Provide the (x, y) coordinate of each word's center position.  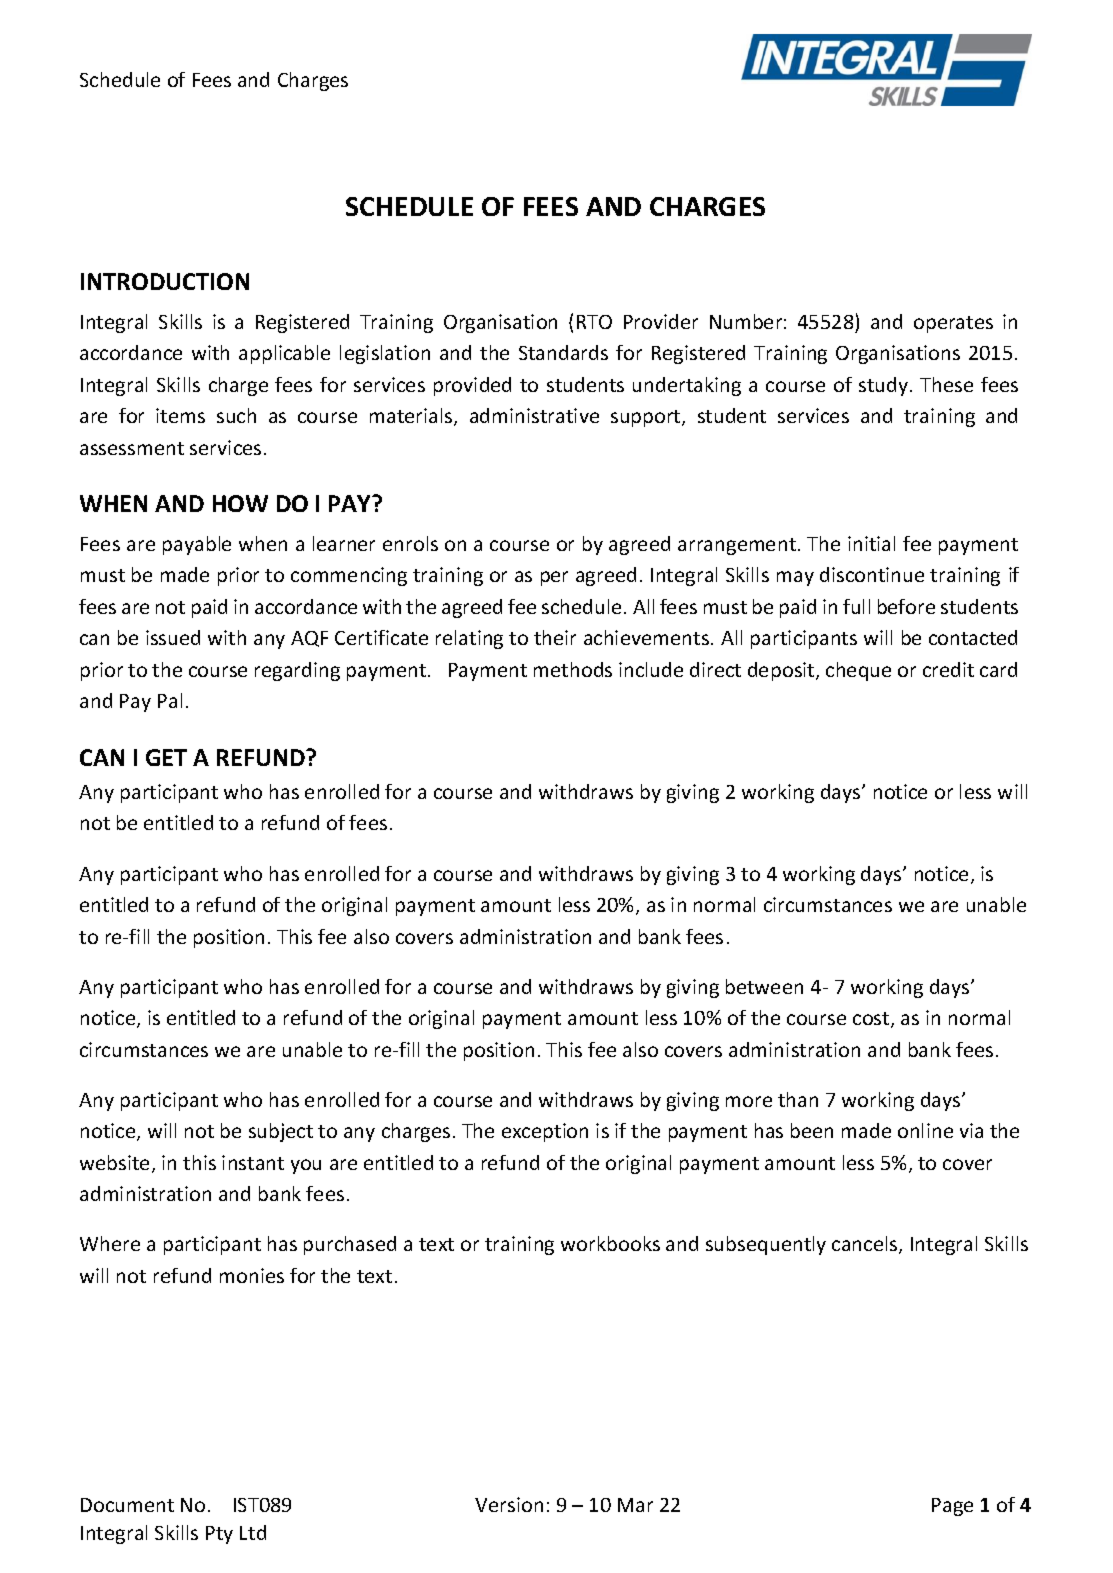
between (764, 986)
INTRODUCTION (165, 281)
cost (872, 1020)
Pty (219, 1535)
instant (253, 1162)
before (906, 606)
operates (953, 324)
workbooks (610, 1243)
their (555, 637)
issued (173, 637)
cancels (866, 1245)
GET (166, 757)
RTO (594, 322)
